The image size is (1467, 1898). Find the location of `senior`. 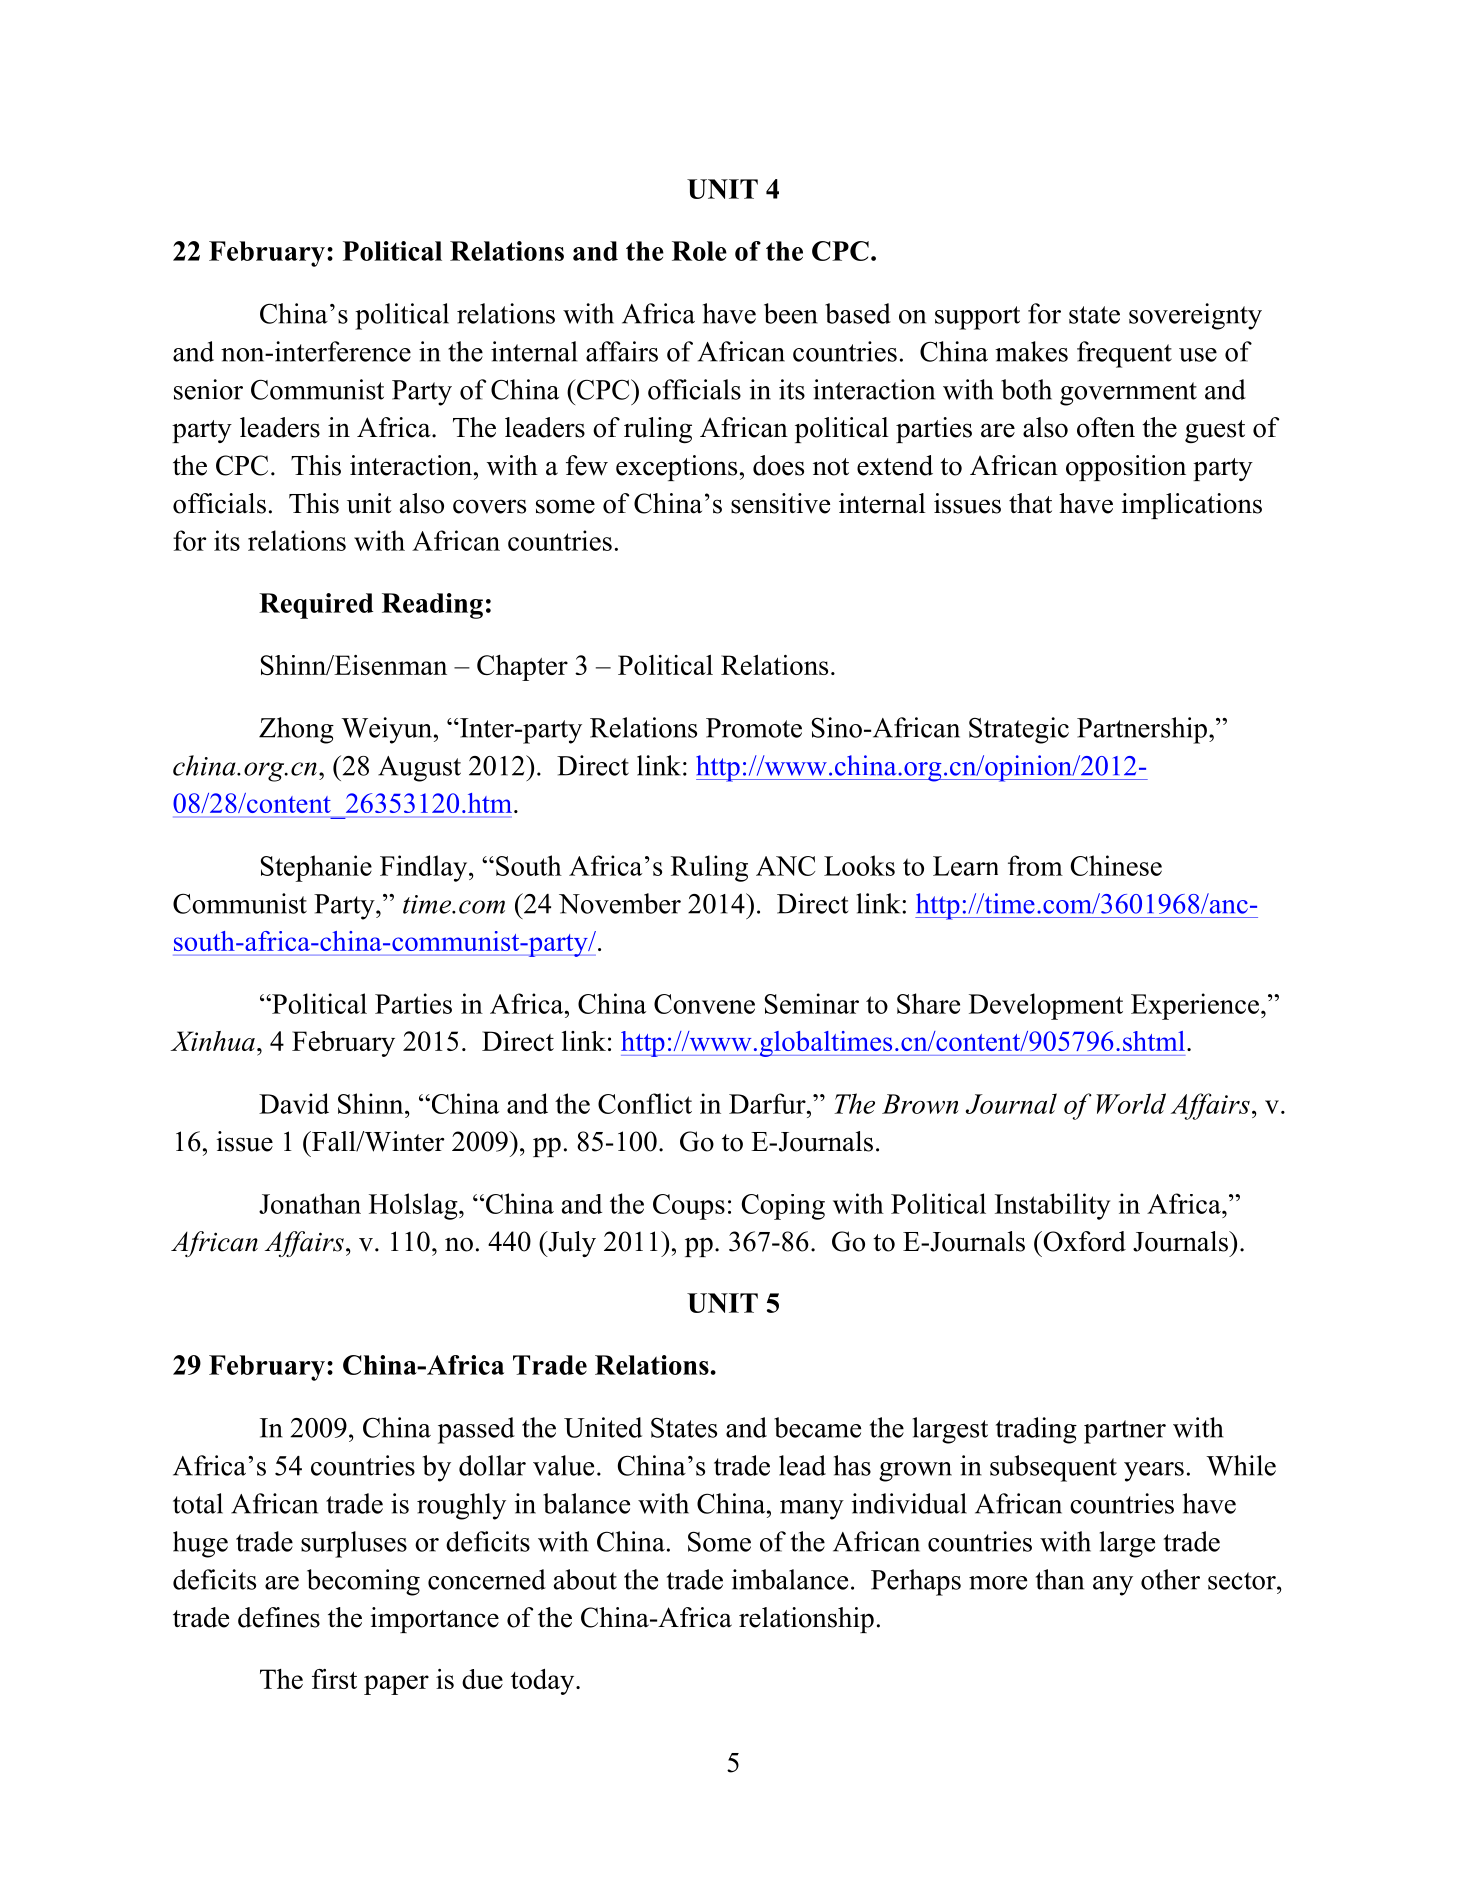

senior is located at coordinates (208, 389).
